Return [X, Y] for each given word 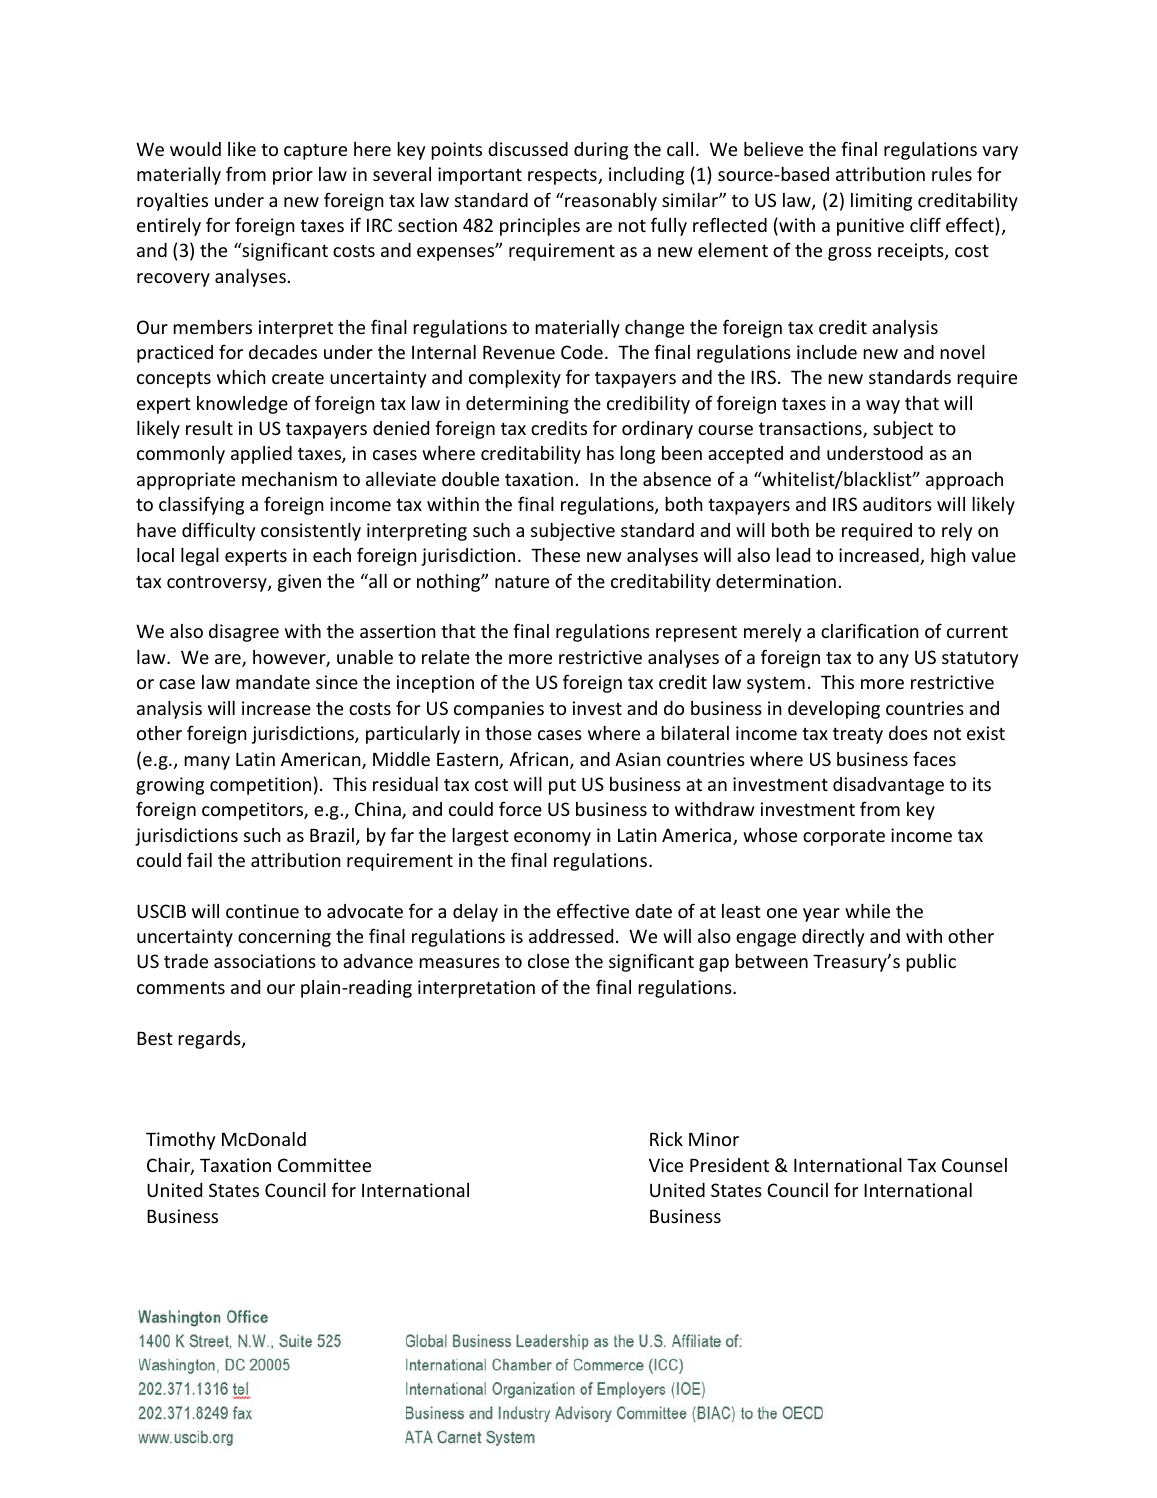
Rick [666, 1139]
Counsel [974, 1165]
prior [293, 176]
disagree [244, 633]
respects [563, 177]
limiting [881, 202]
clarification [870, 630]
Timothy [180, 1141]
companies [499, 710]
